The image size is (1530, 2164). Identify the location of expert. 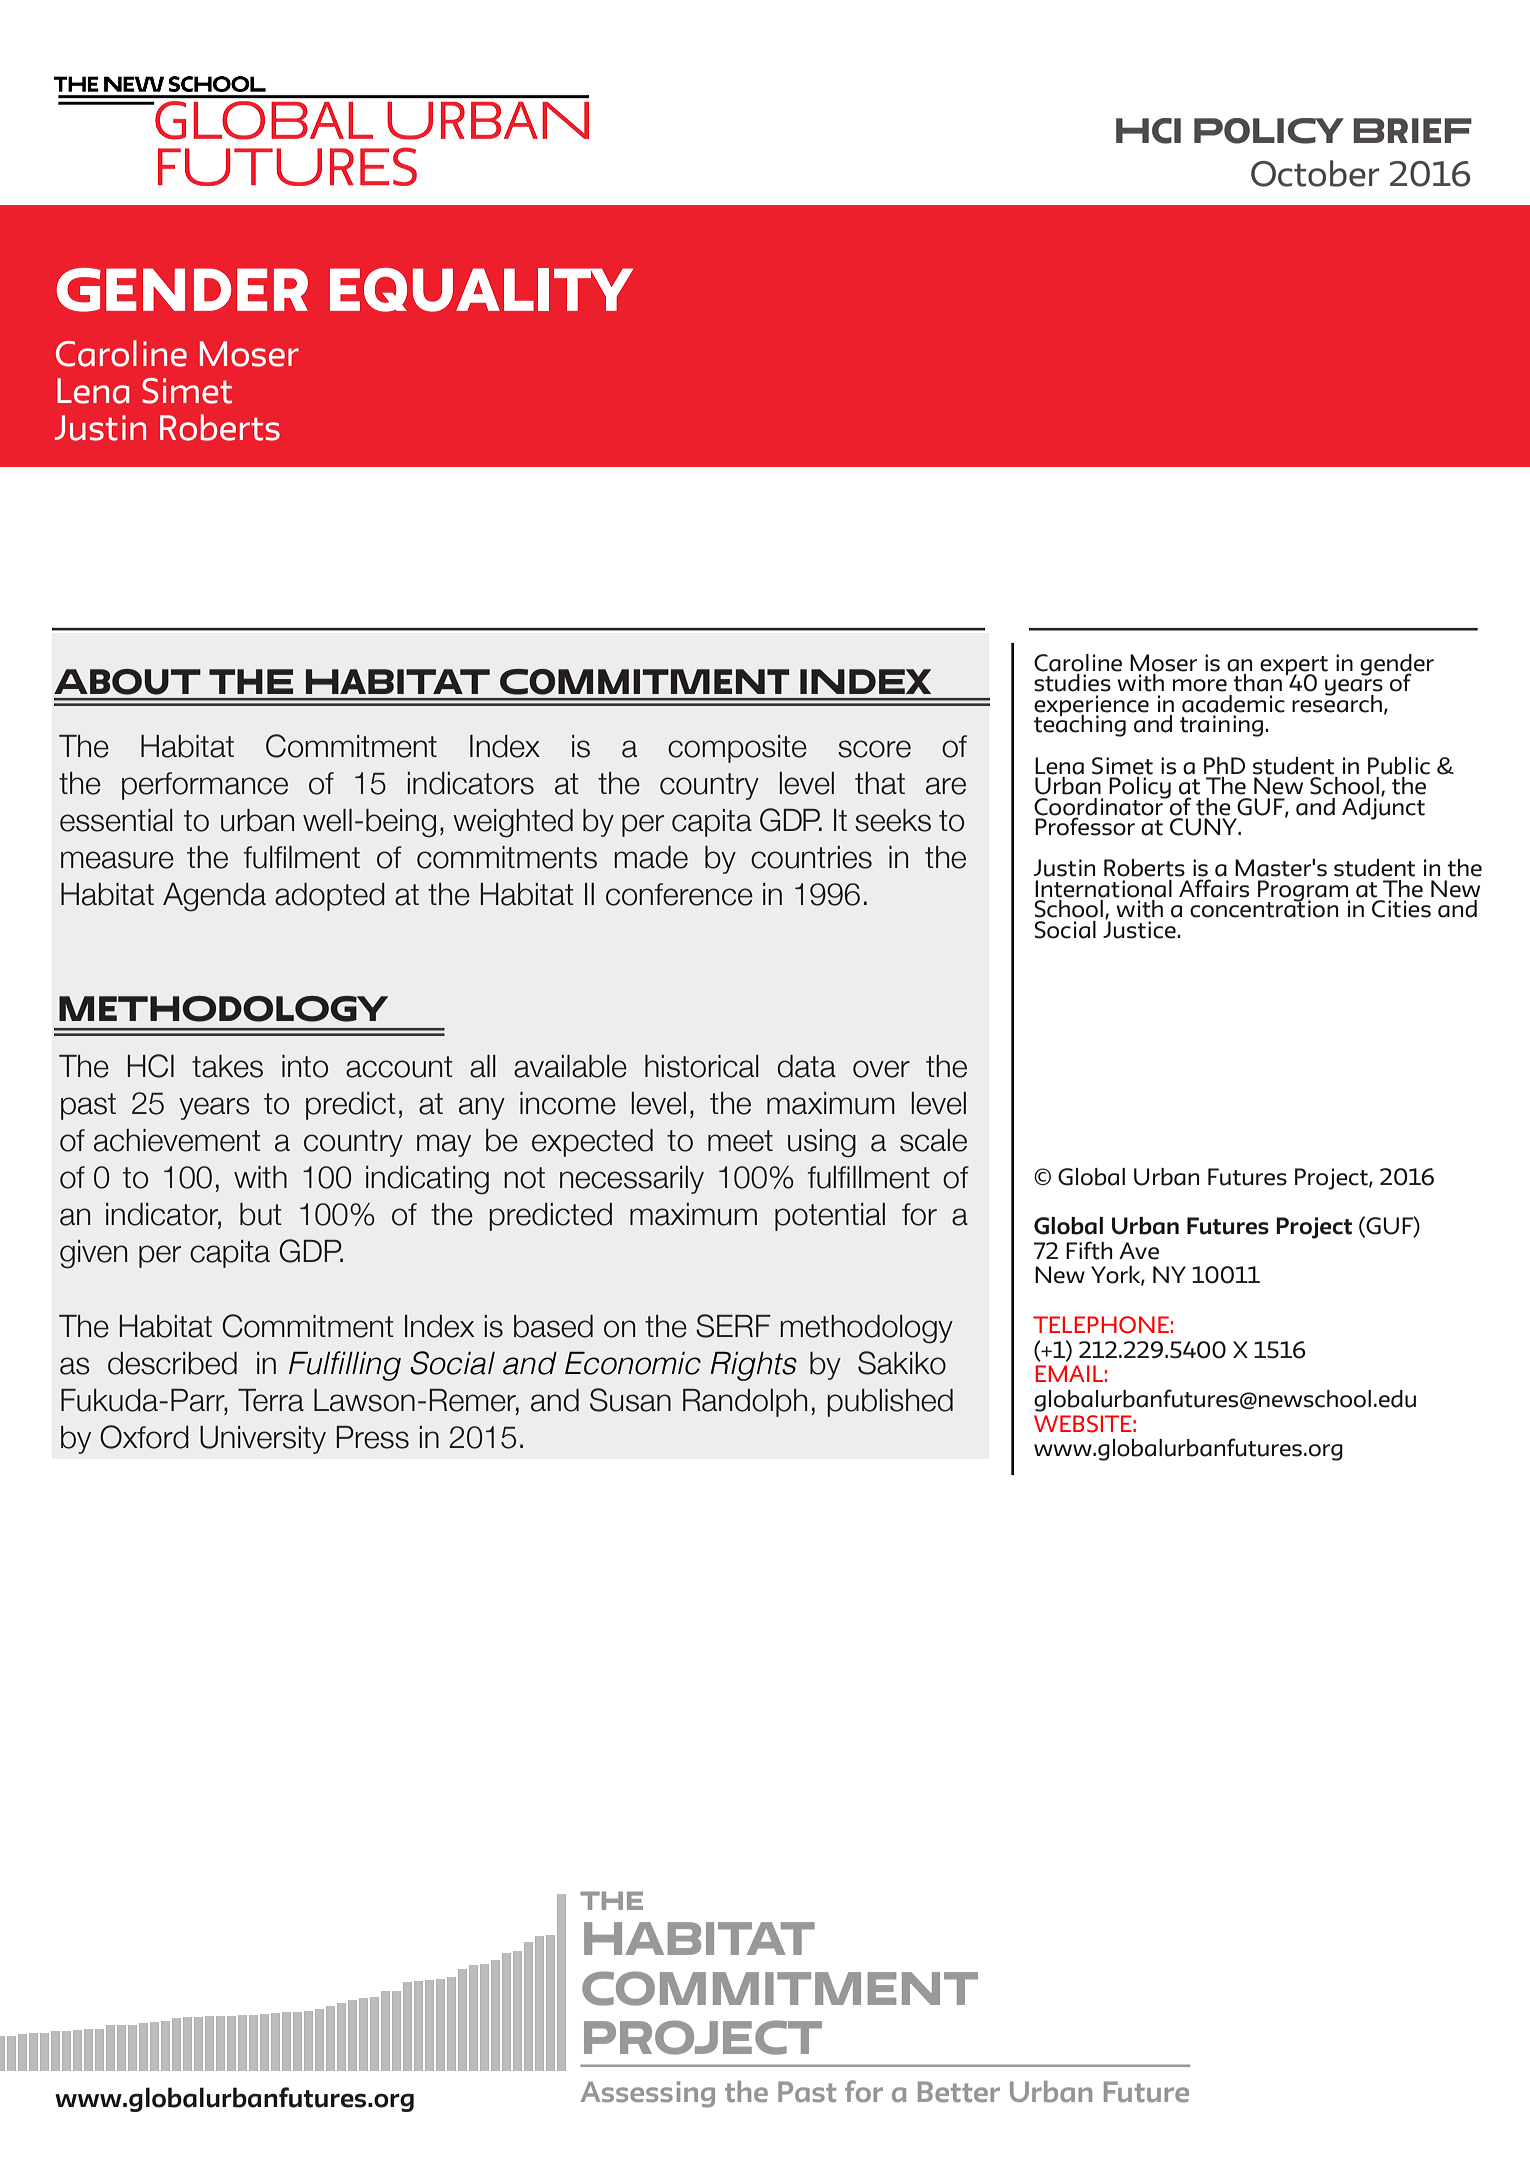
(1294, 666).
